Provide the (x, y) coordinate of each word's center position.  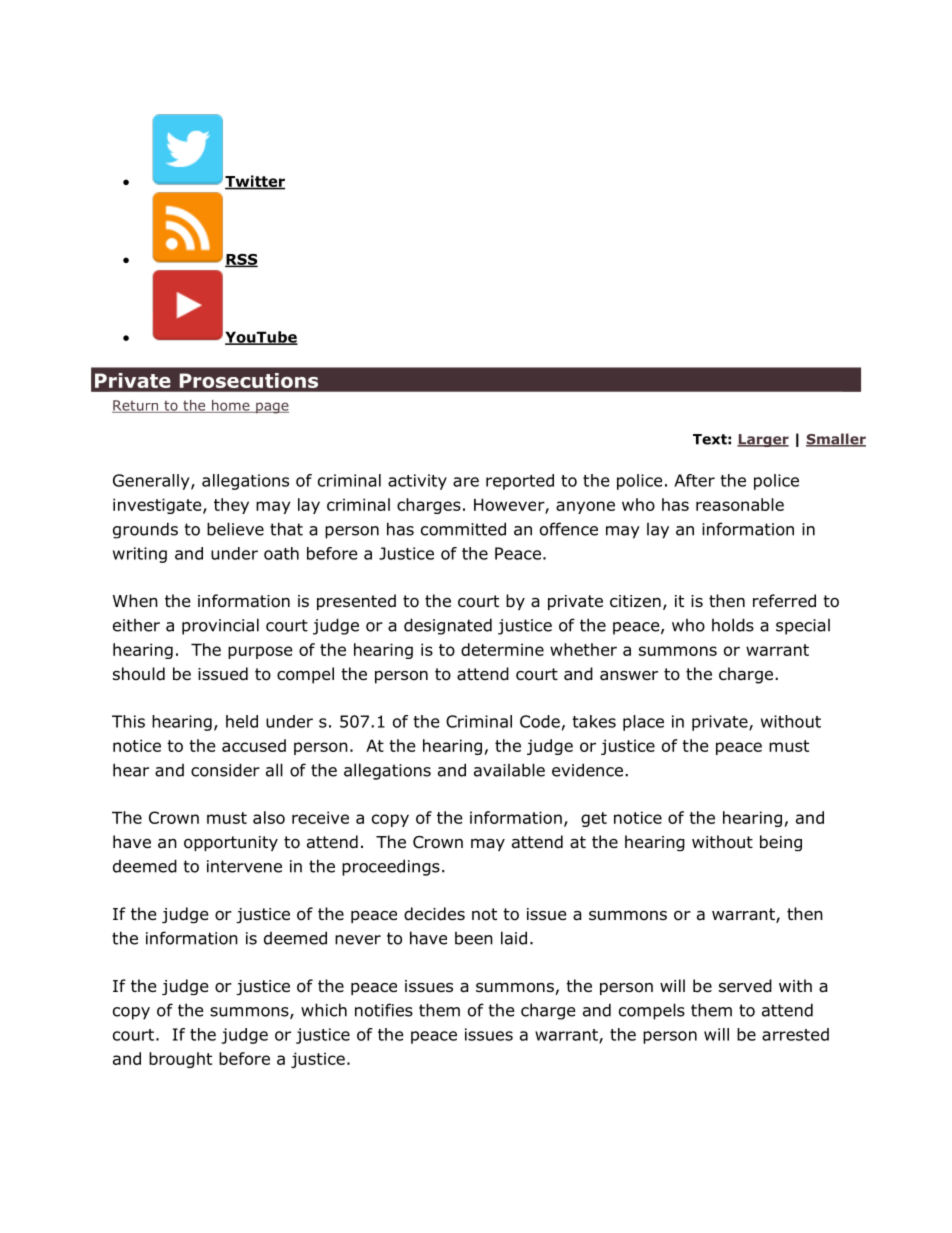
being (781, 843)
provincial (220, 626)
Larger (763, 440)
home (231, 406)
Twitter (255, 182)
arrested (795, 1034)
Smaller (836, 440)
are (466, 482)
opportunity (231, 843)
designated (448, 626)
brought (180, 1060)
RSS (241, 260)
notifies (384, 1010)
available (509, 770)
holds (733, 625)
